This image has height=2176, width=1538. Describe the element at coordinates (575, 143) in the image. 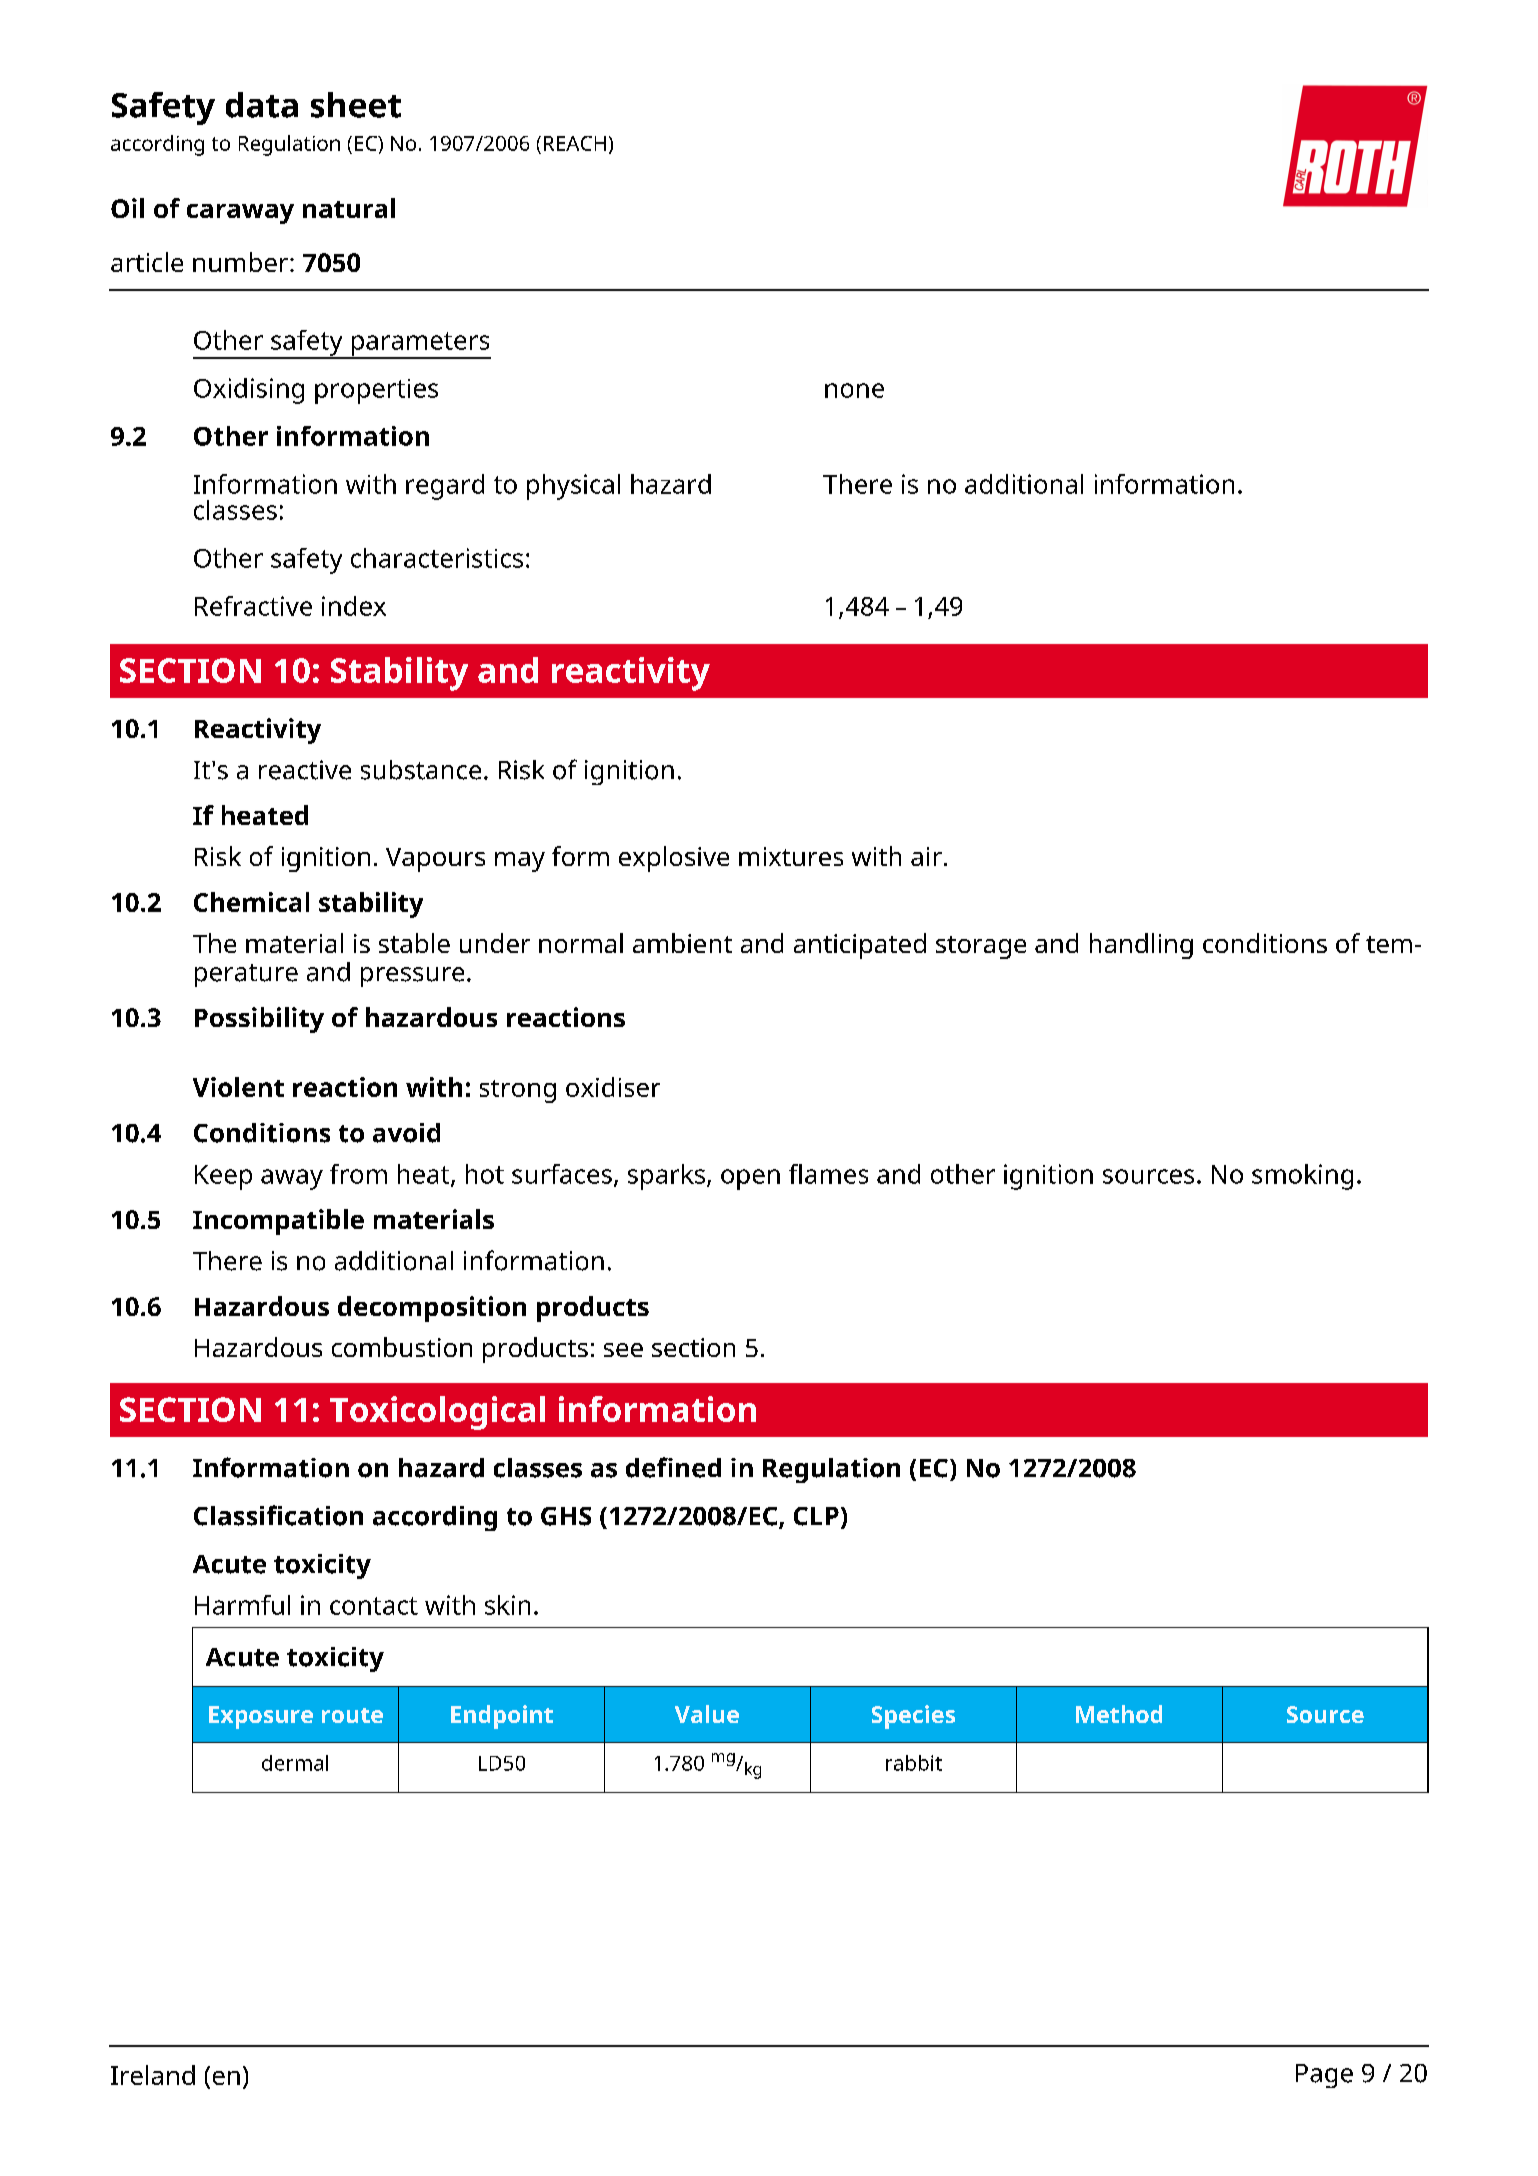

I see `REACH` at that location.
